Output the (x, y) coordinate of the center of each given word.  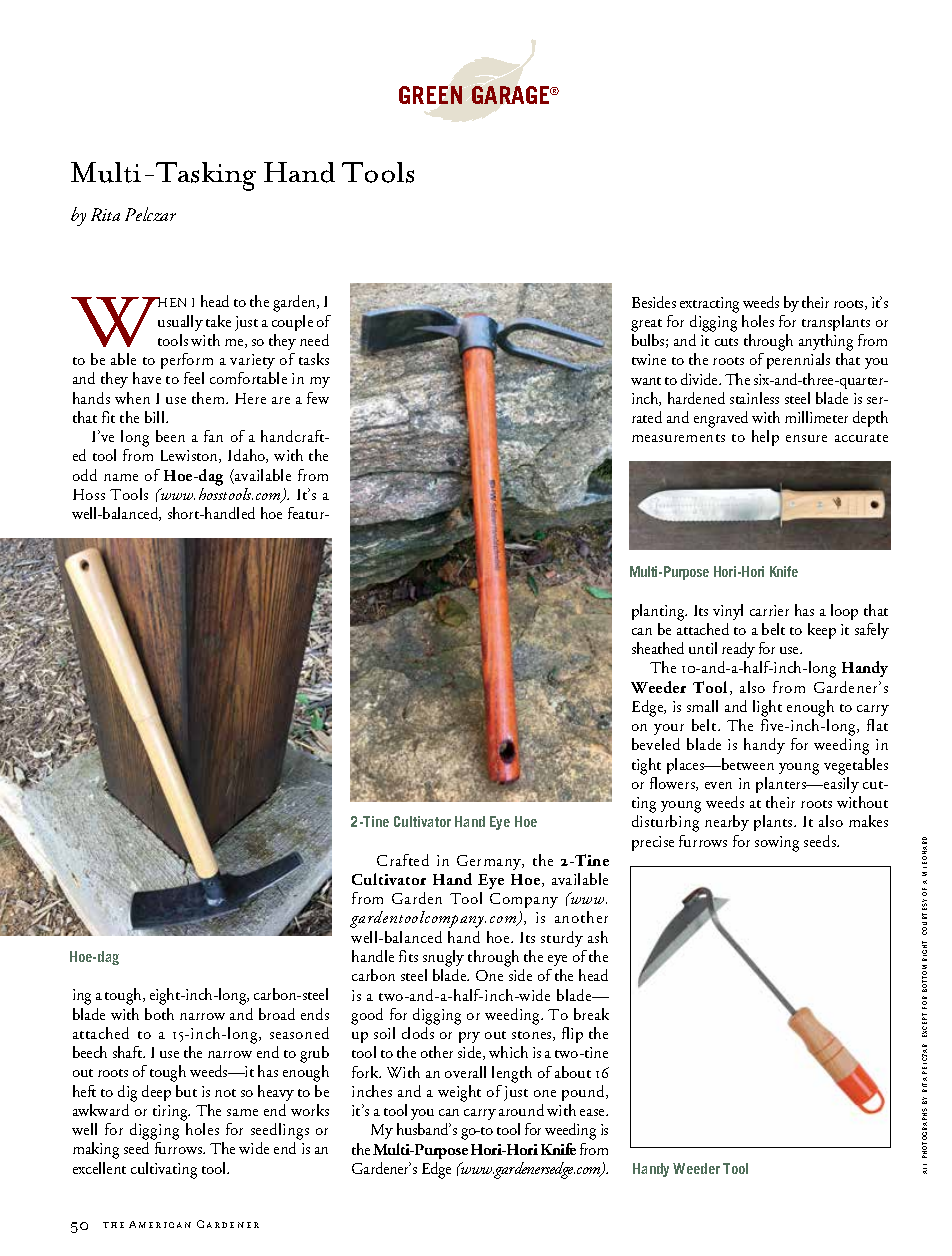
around (521, 1110)
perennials (798, 361)
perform (187, 363)
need (314, 340)
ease (593, 1112)
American (160, 1224)
